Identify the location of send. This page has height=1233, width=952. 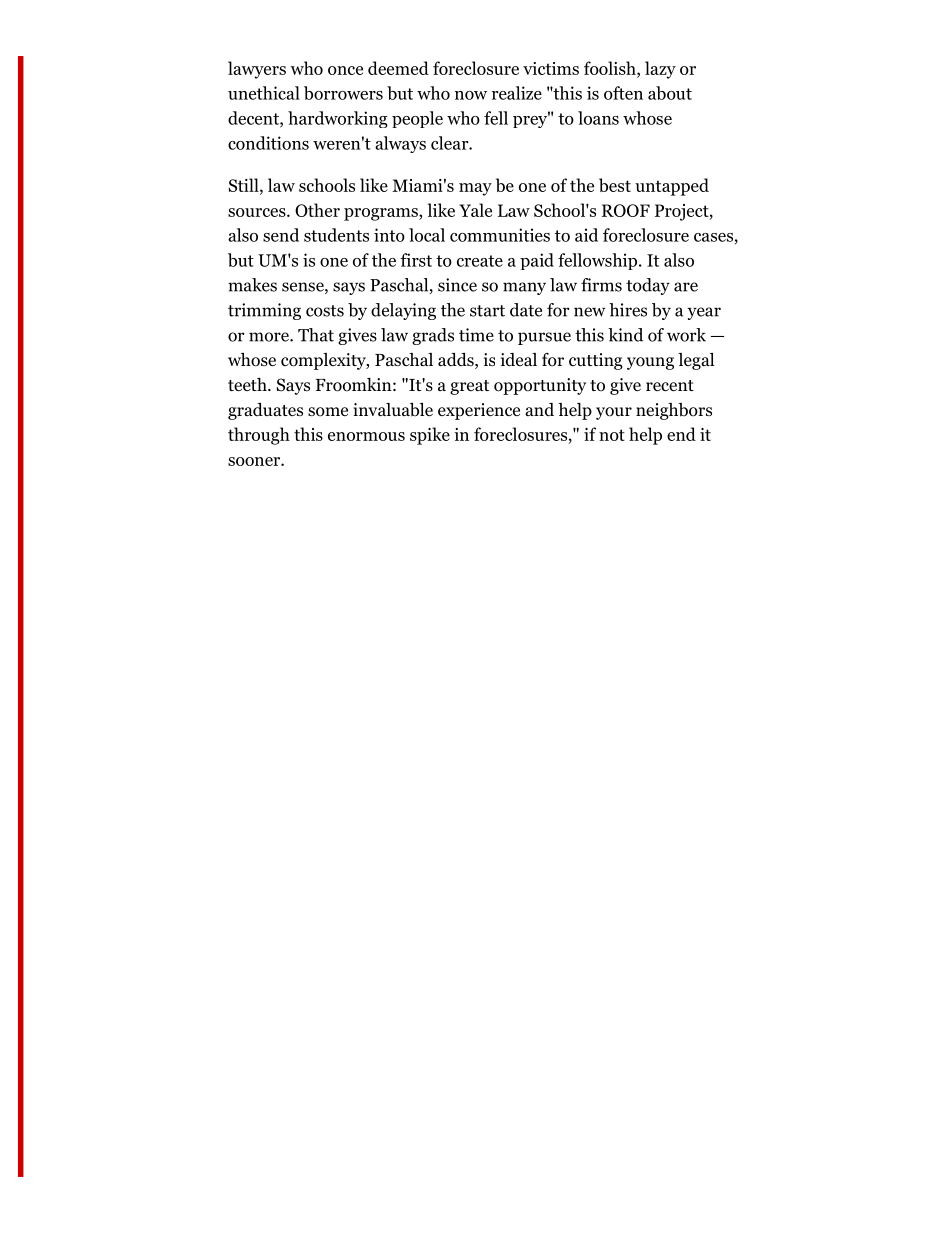
(281, 235).
